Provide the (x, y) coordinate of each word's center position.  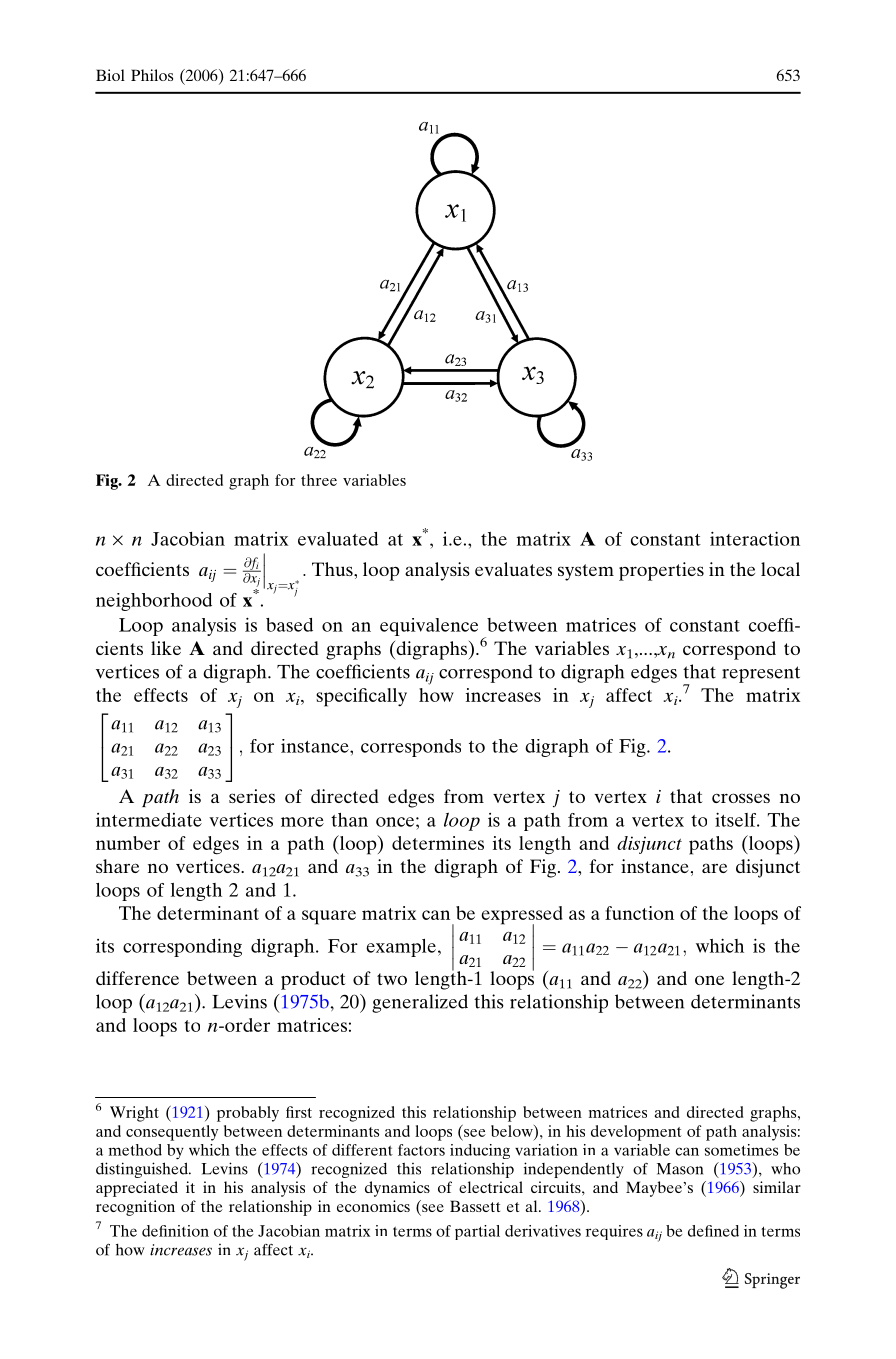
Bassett (475, 1206)
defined (713, 1231)
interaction (755, 538)
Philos (152, 75)
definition (175, 1231)
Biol (110, 75)
